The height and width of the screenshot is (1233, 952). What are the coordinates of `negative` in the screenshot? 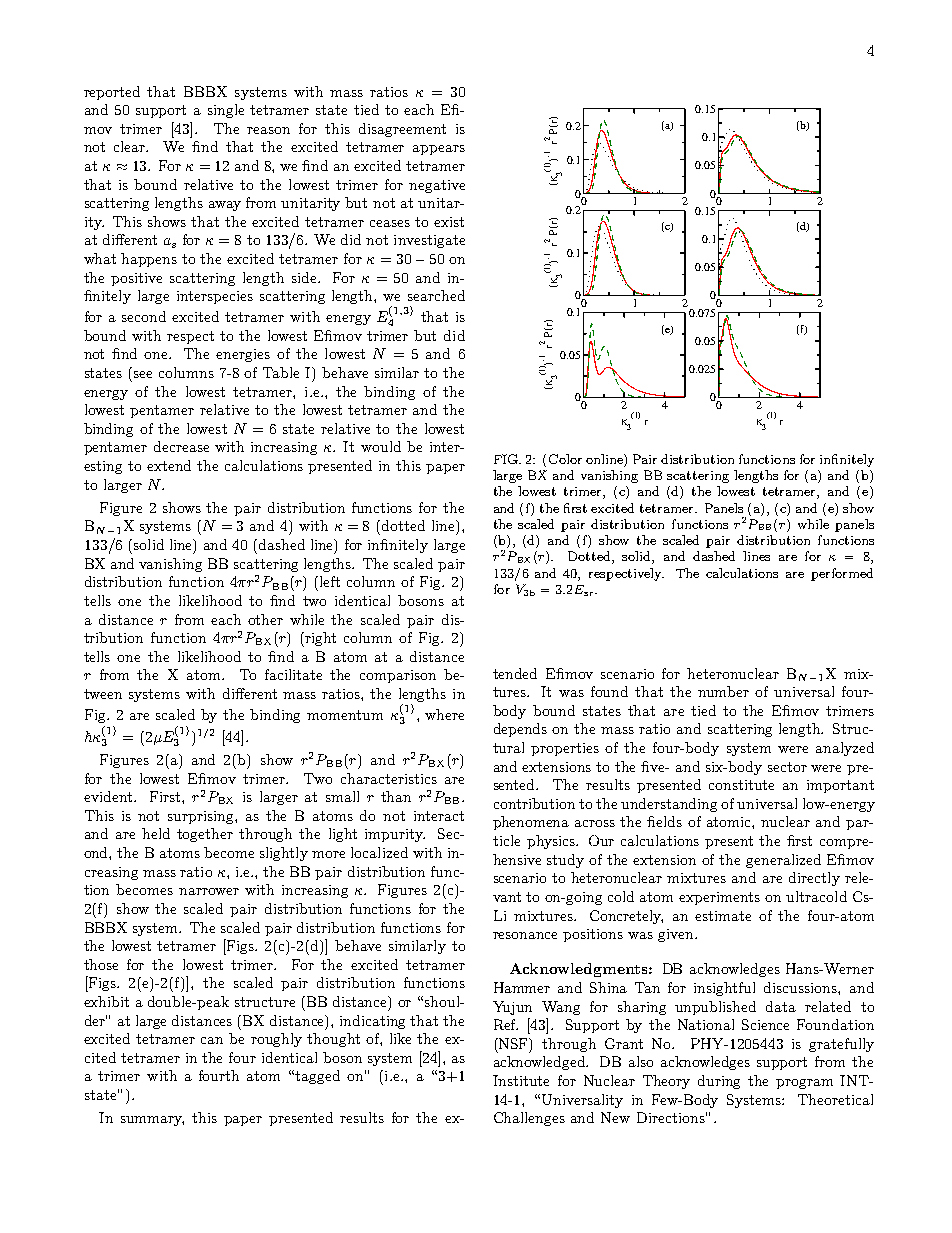 It's located at (437, 186).
